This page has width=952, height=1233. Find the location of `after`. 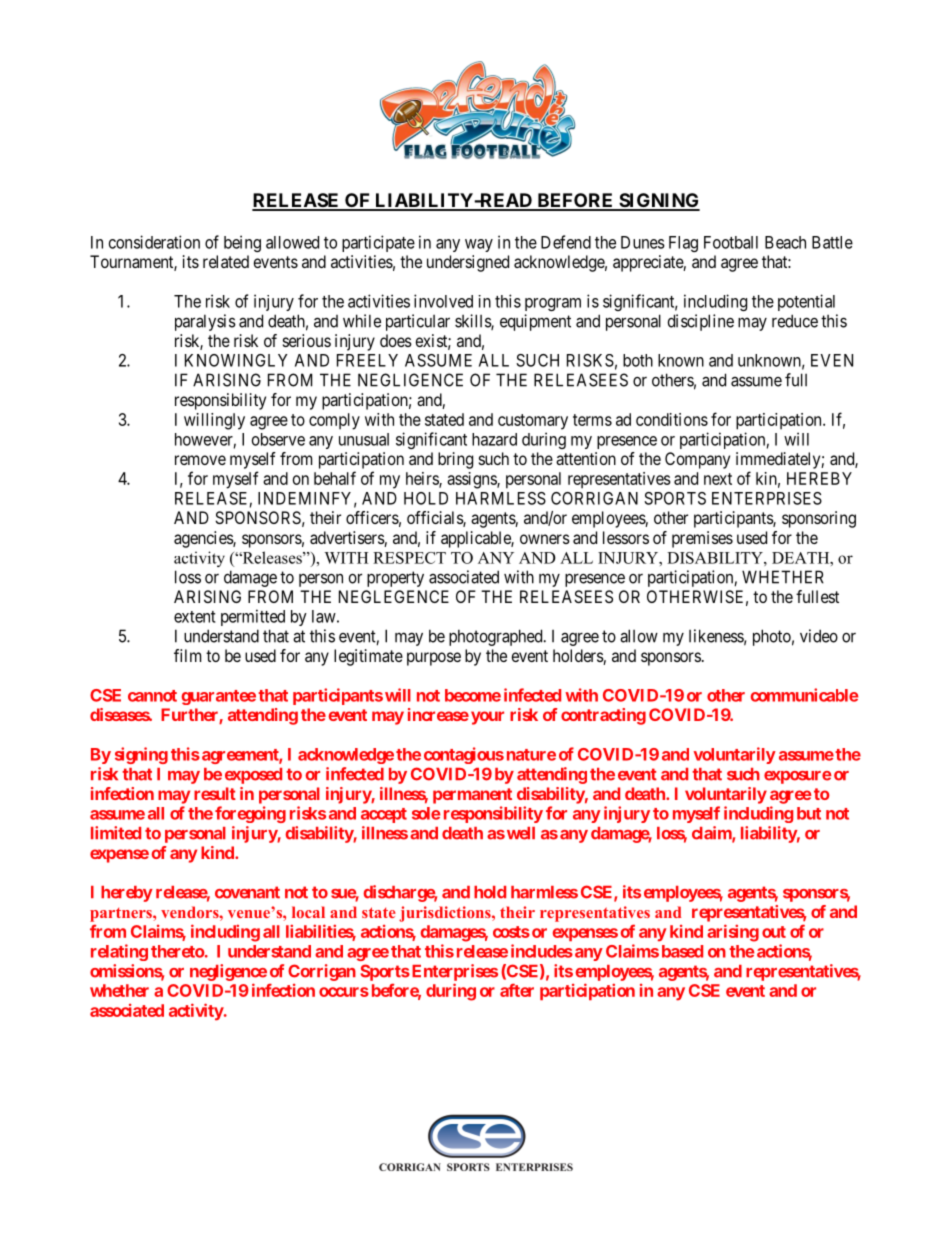

after is located at coordinates (517, 990).
